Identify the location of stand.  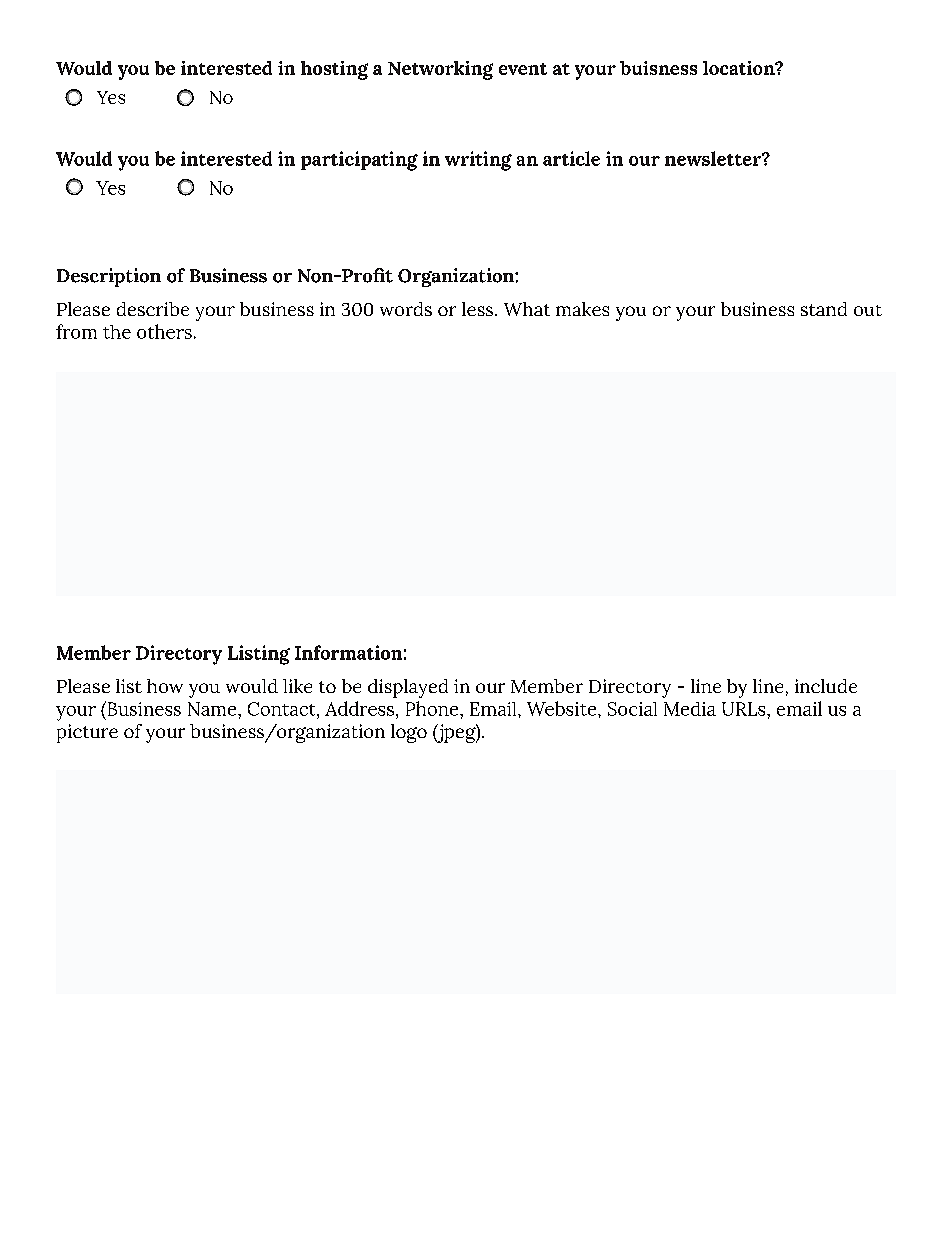
(824, 309).
